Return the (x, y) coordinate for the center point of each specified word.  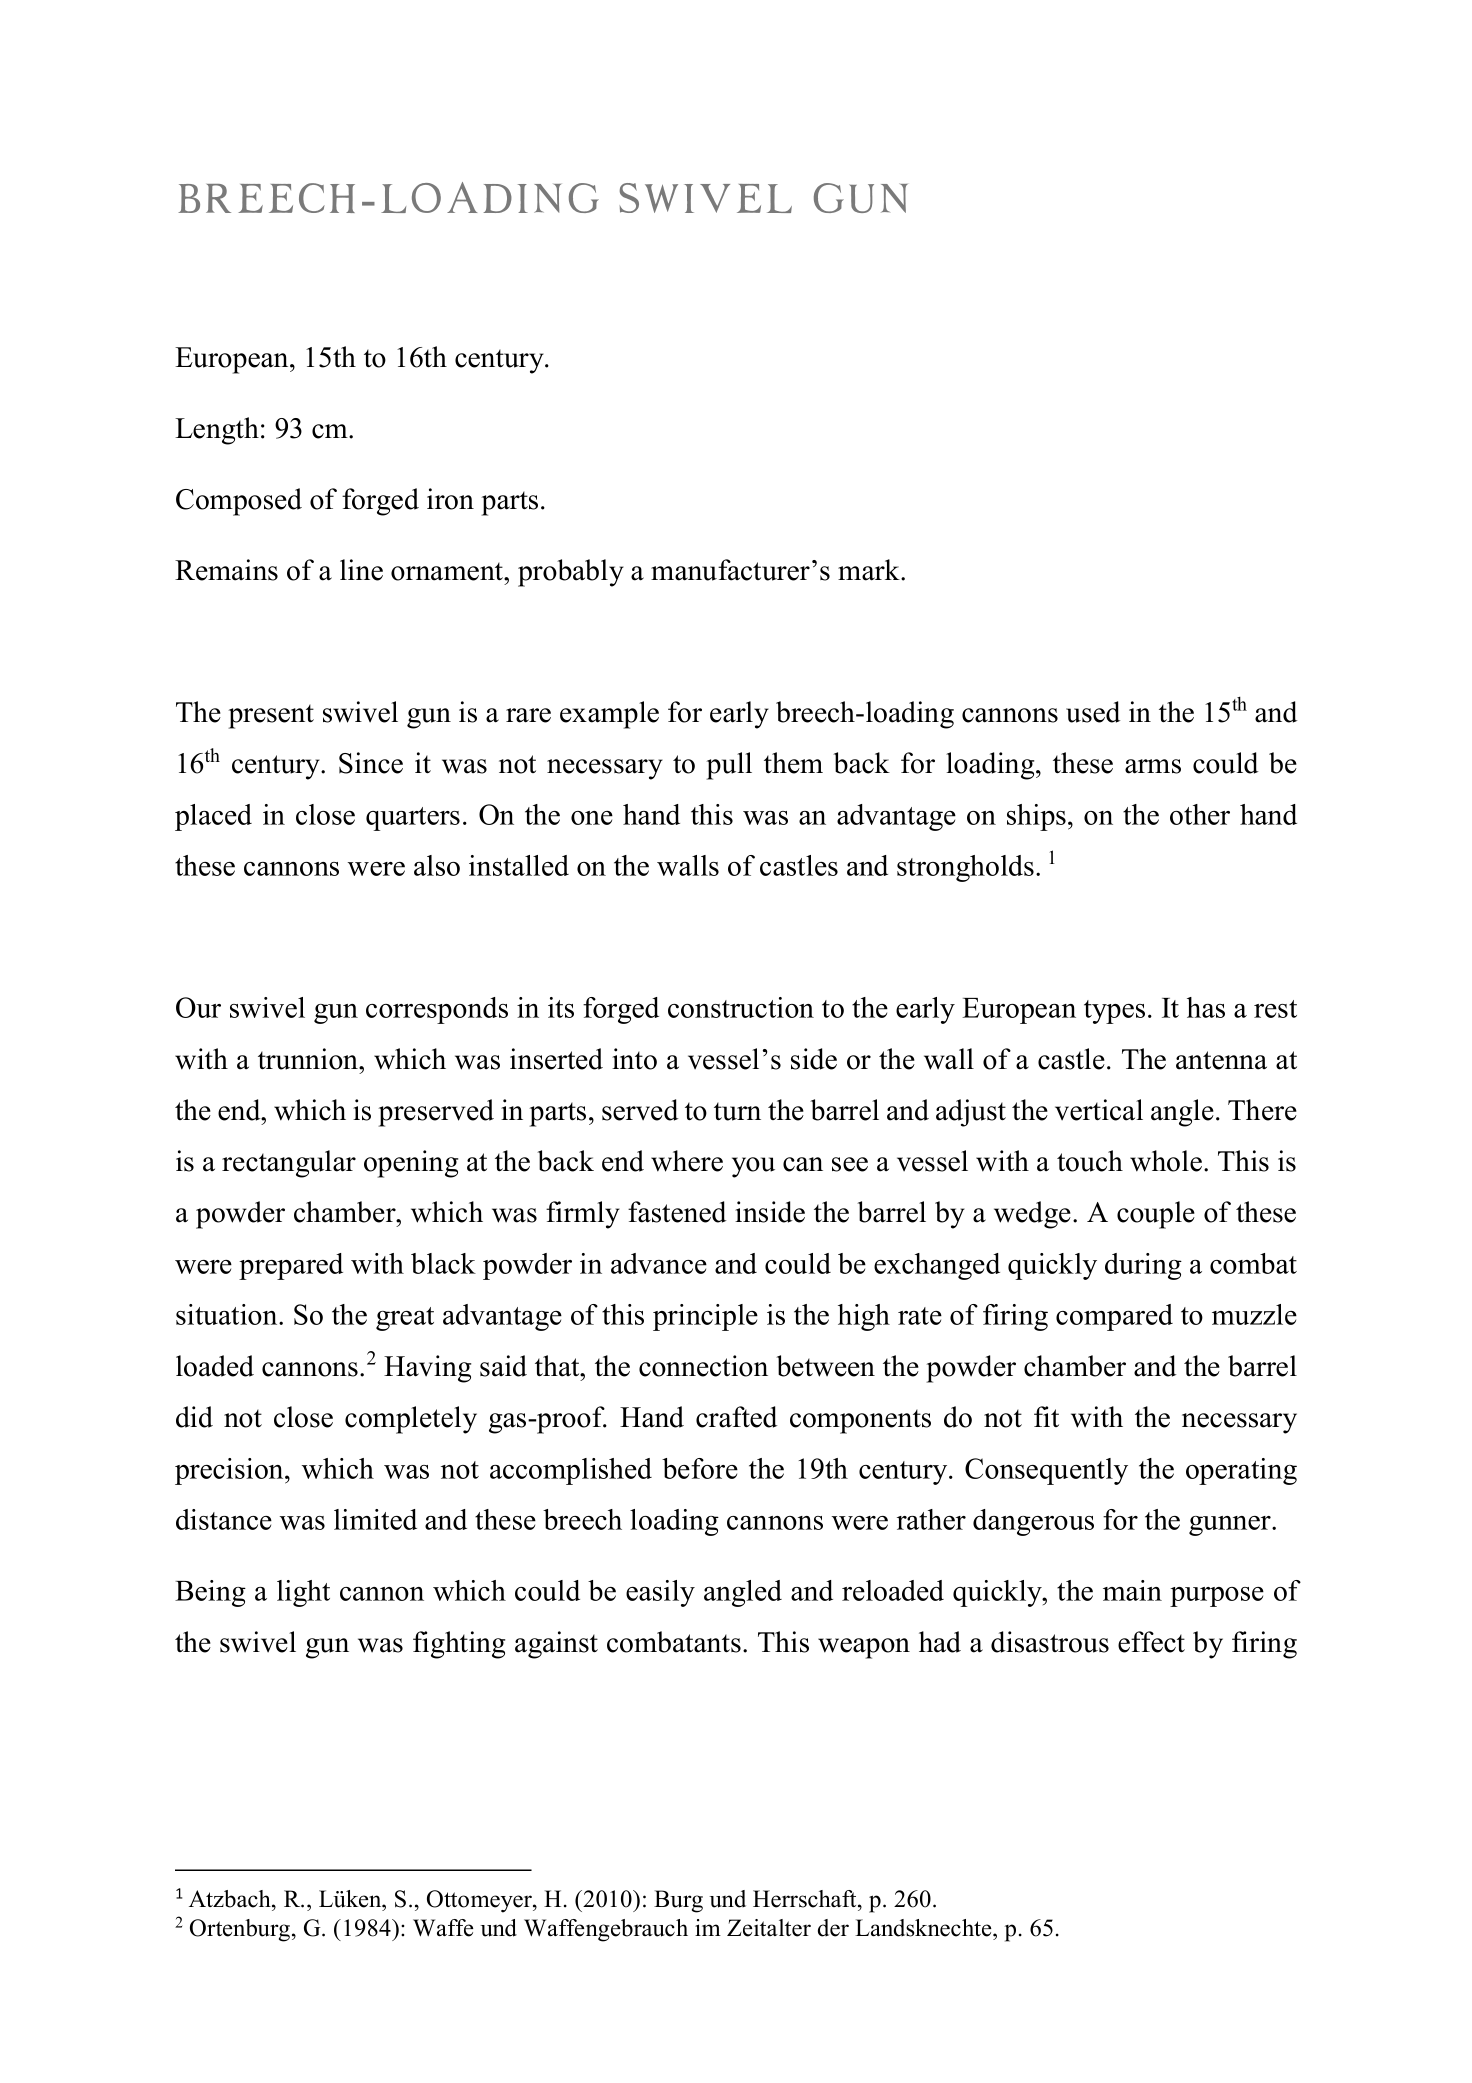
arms (1153, 766)
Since (371, 763)
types (1114, 1012)
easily (660, 1593)
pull (729, 766)
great (405, 1319)
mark (870, 570)
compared (1114, 1317)
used (1093, 712)
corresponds (437, 1010)
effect (1151, 1642)
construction (741, 1007)
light (303, 1593)
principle (705, 1317)
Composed (239, 502)
